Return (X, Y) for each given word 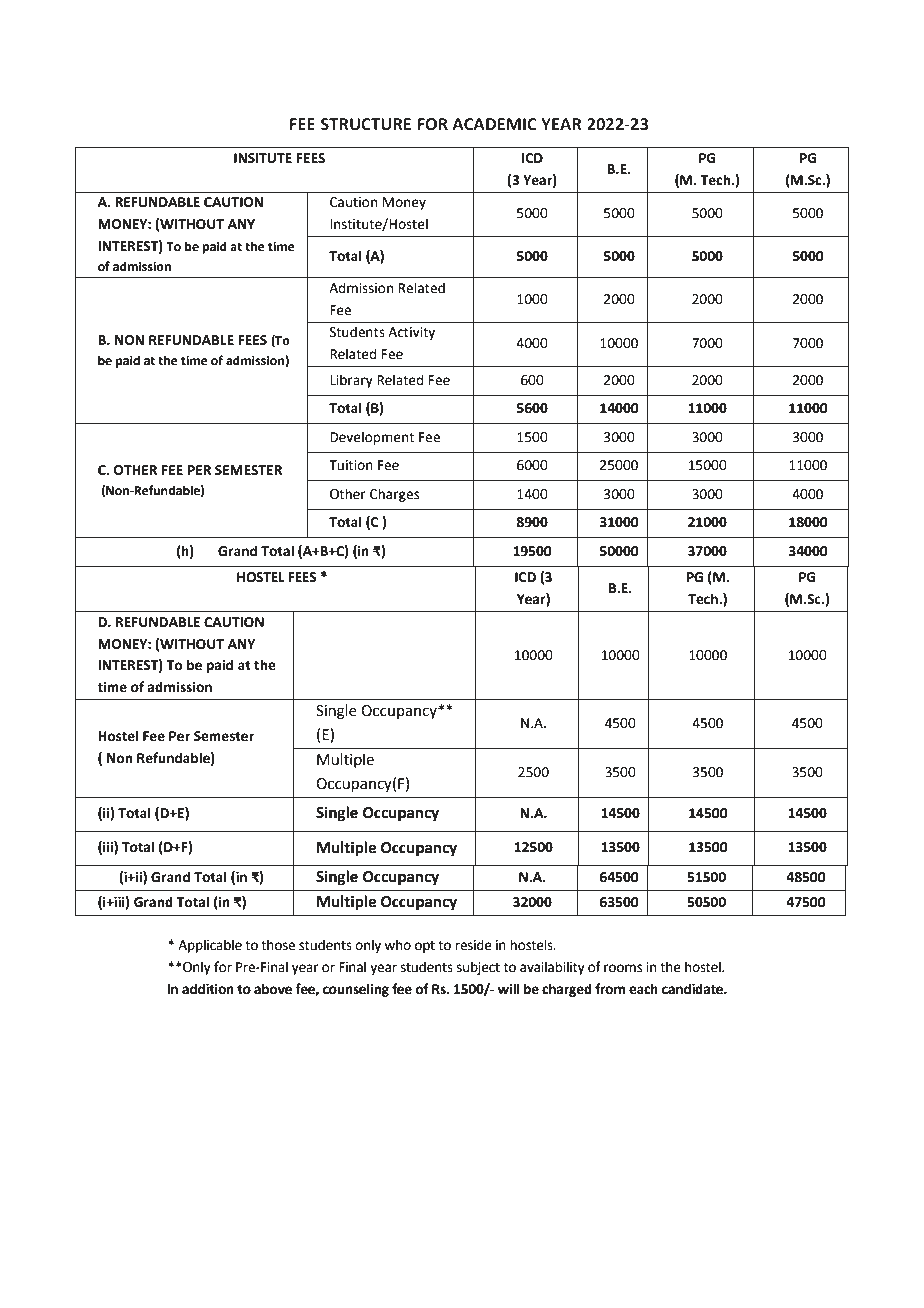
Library (351, 381)
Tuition (351, 465)
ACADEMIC (494, 124)
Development (372, 438)
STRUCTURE (366, 124)
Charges (394, 495)
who (397, 945)
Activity (411, 333)
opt (425, 947)
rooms (623, 968)
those (278, 945)
